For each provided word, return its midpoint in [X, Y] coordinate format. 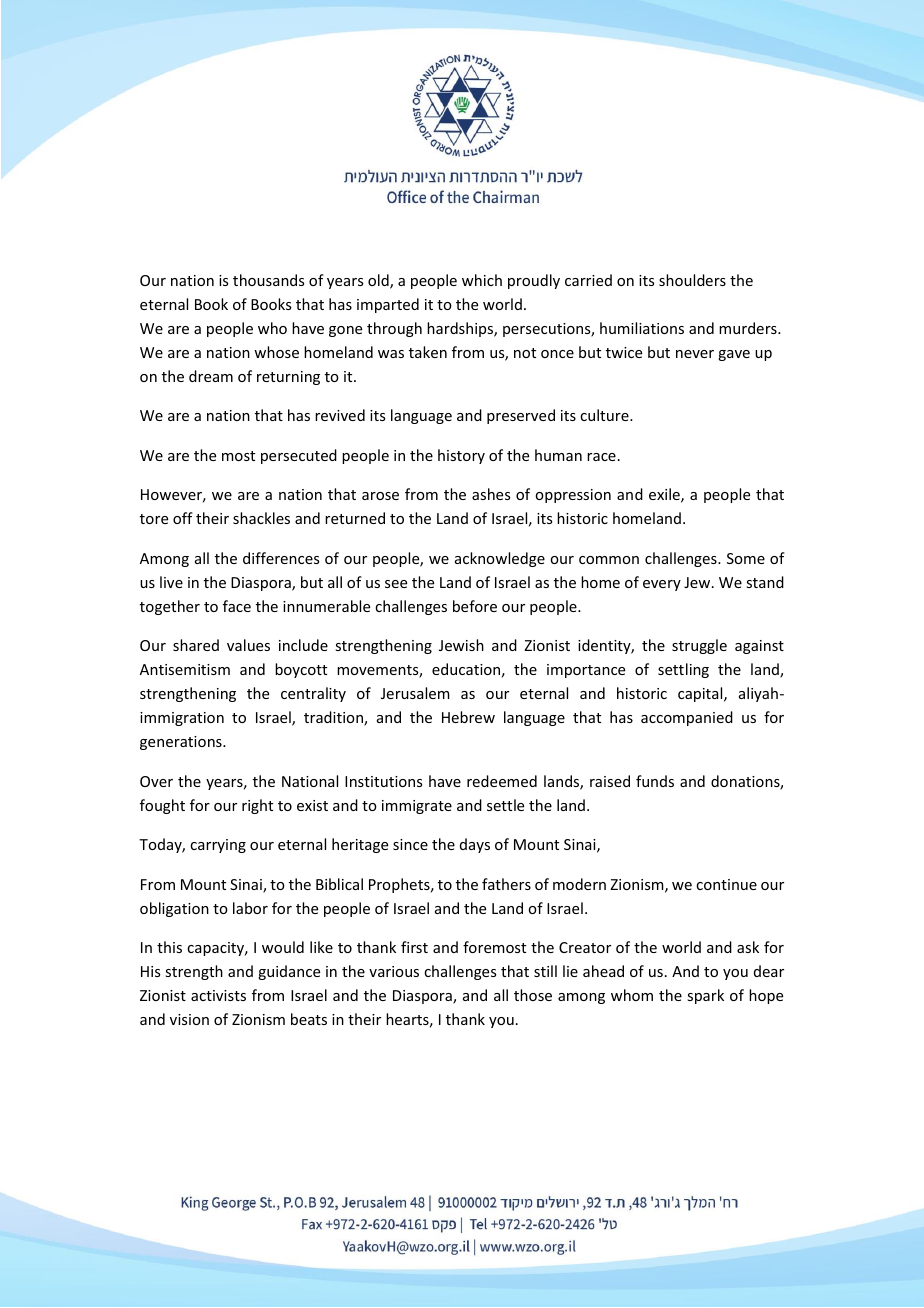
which [482, 280]
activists [218, 995]
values [248, 645]
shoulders [692, 280]
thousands [268, 280]
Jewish [461, 645]
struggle [699, 646]
